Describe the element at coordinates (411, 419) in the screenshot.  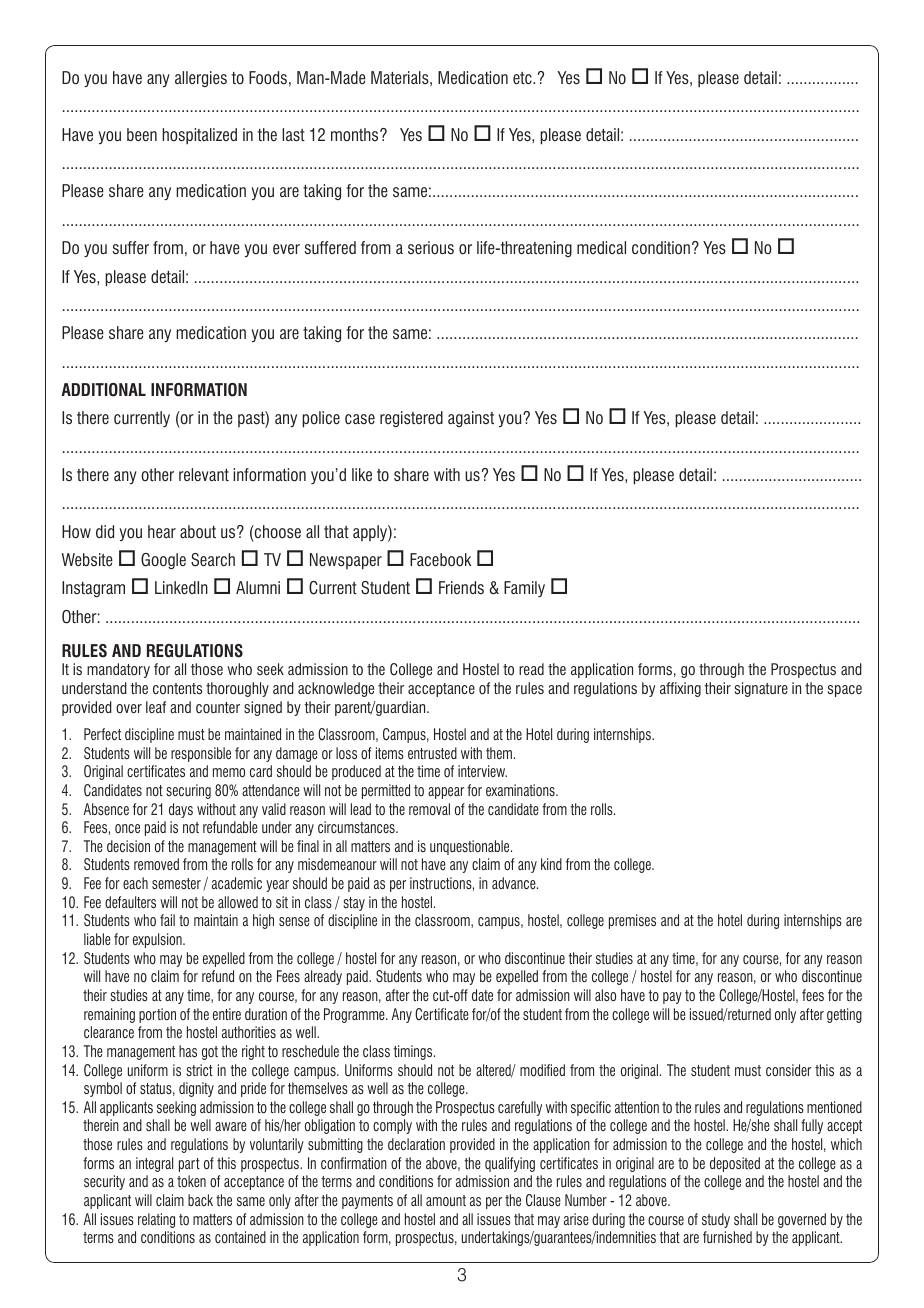
I see `registered` at that location.
